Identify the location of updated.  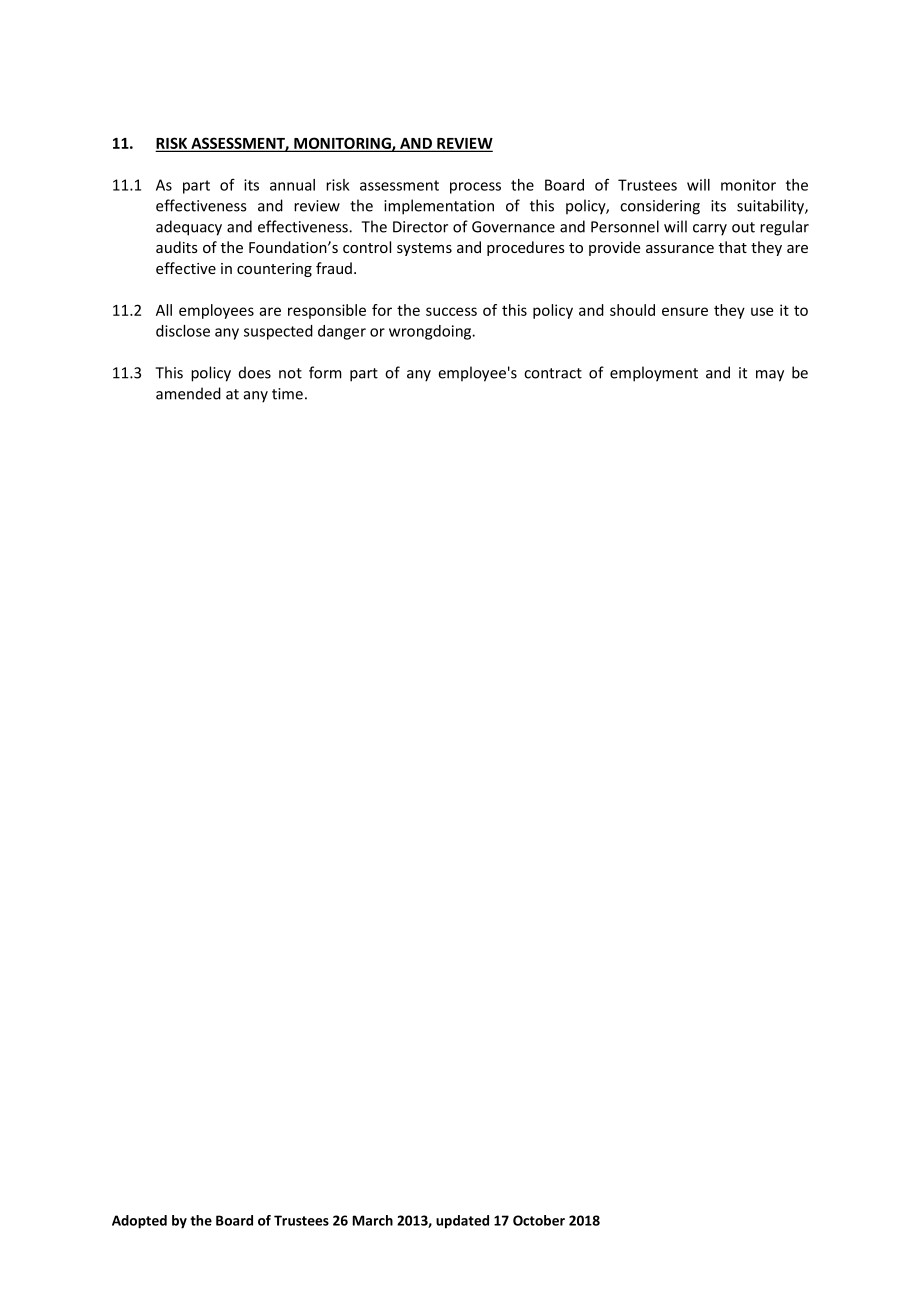
(462, 1222).
